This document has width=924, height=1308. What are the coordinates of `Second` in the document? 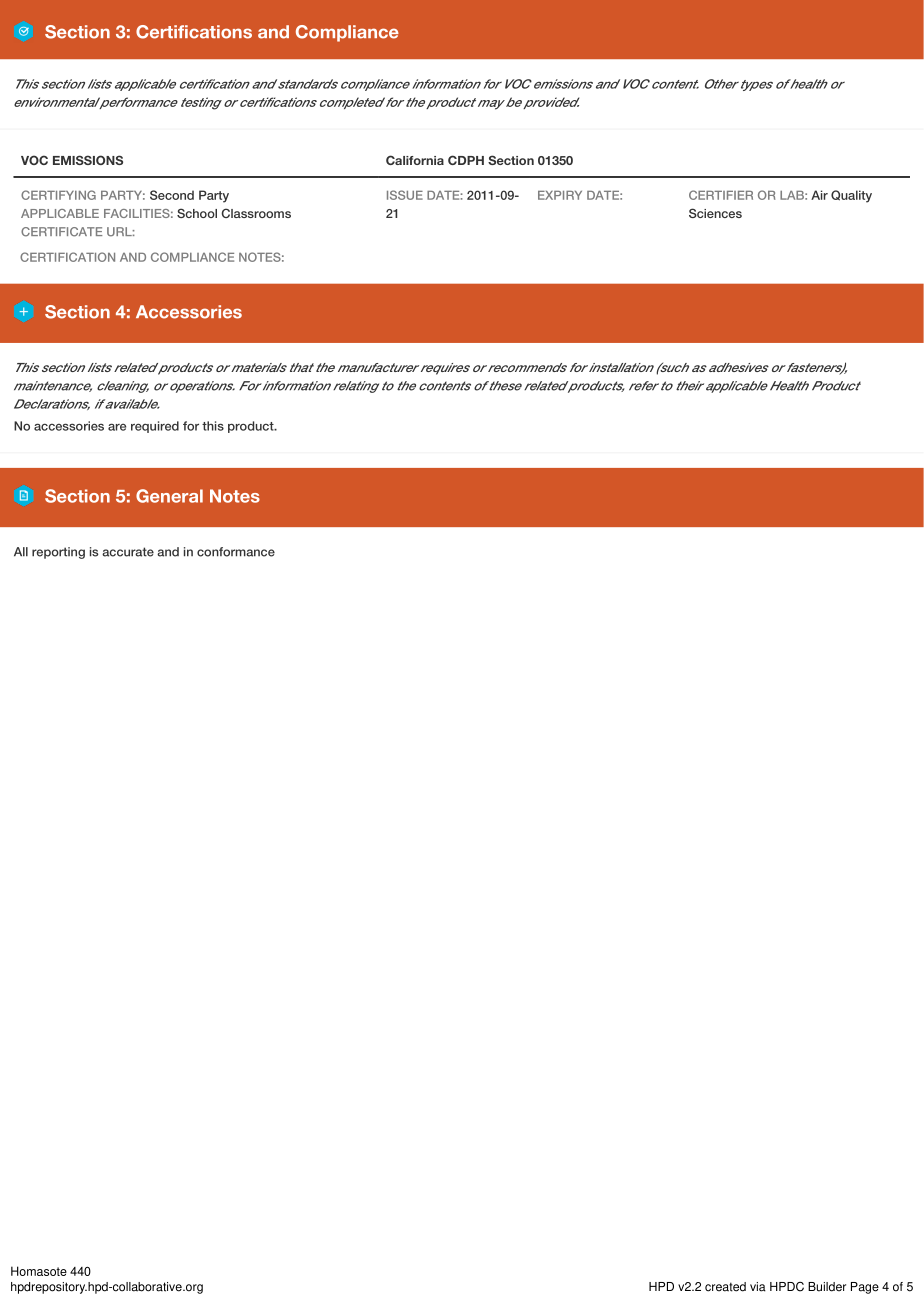 It's located at (172, 195).
